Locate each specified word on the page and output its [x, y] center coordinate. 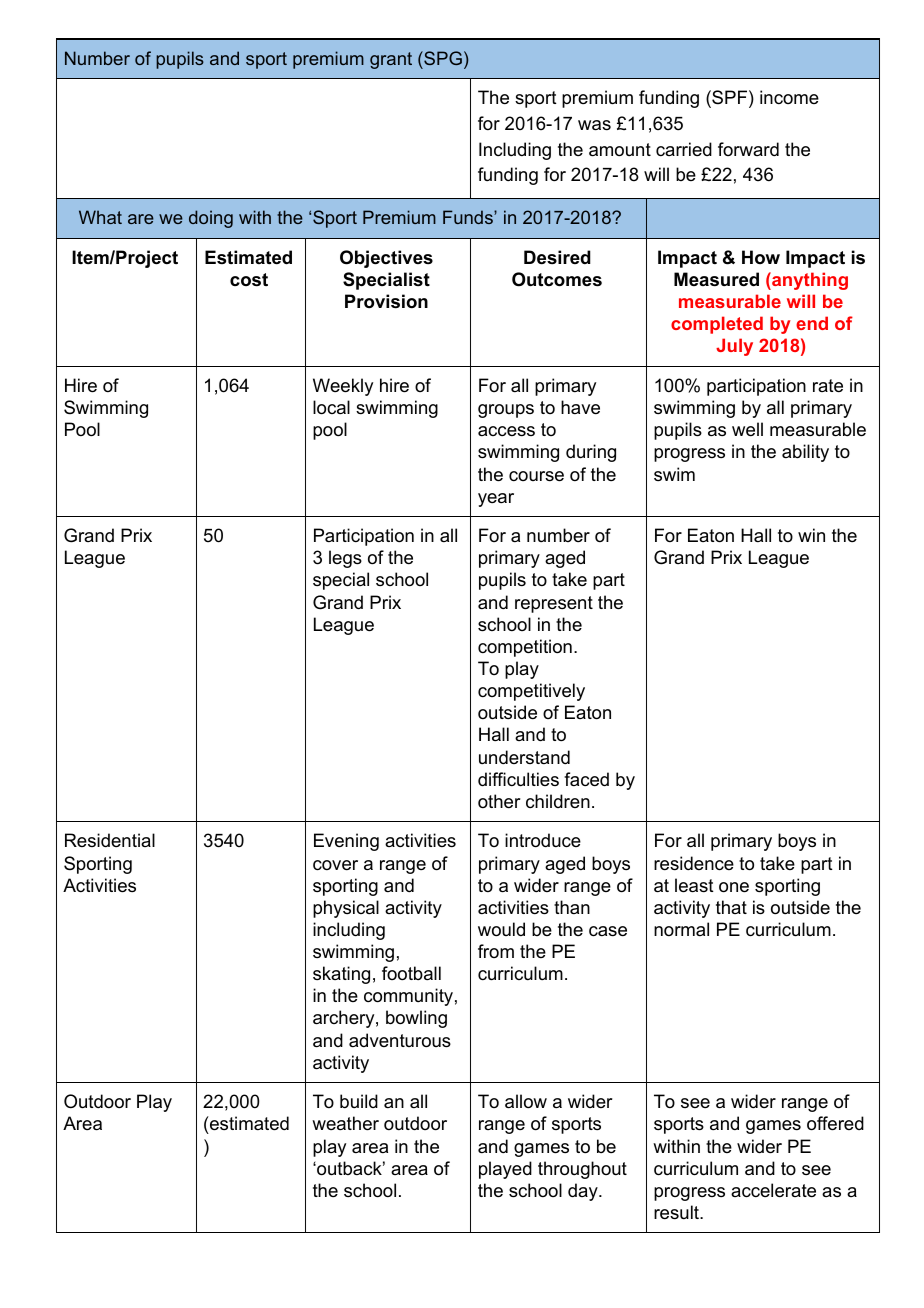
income [789, 97]
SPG [442, 58]
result [677, 1212]
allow [526, 1101]
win [811, 535]
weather [345, 1123]
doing [211, 219]
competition [525, 648]
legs [345, 559]
